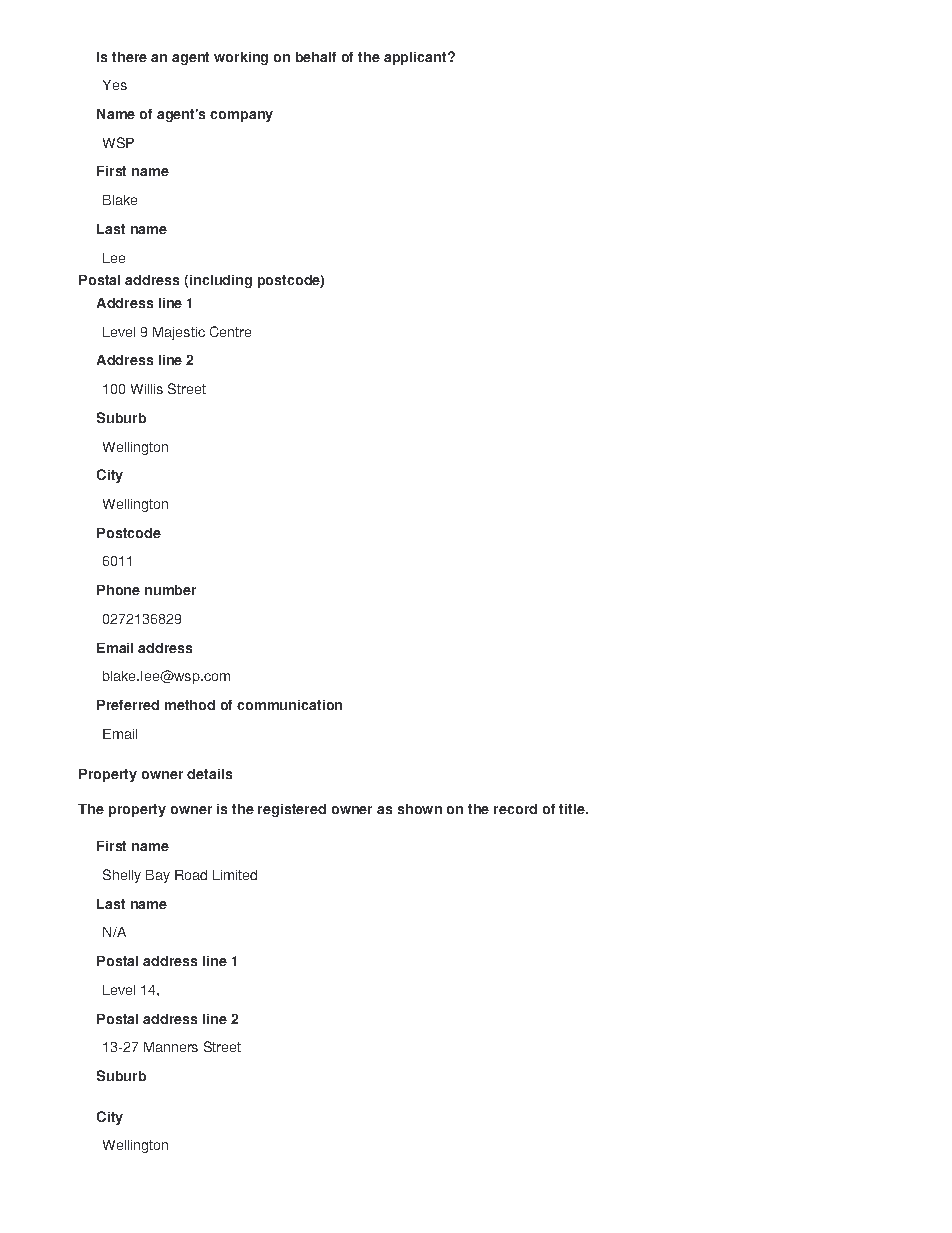 The height and width of the document is (1233, 952). I want to click on applicant, so click(416, 58).
